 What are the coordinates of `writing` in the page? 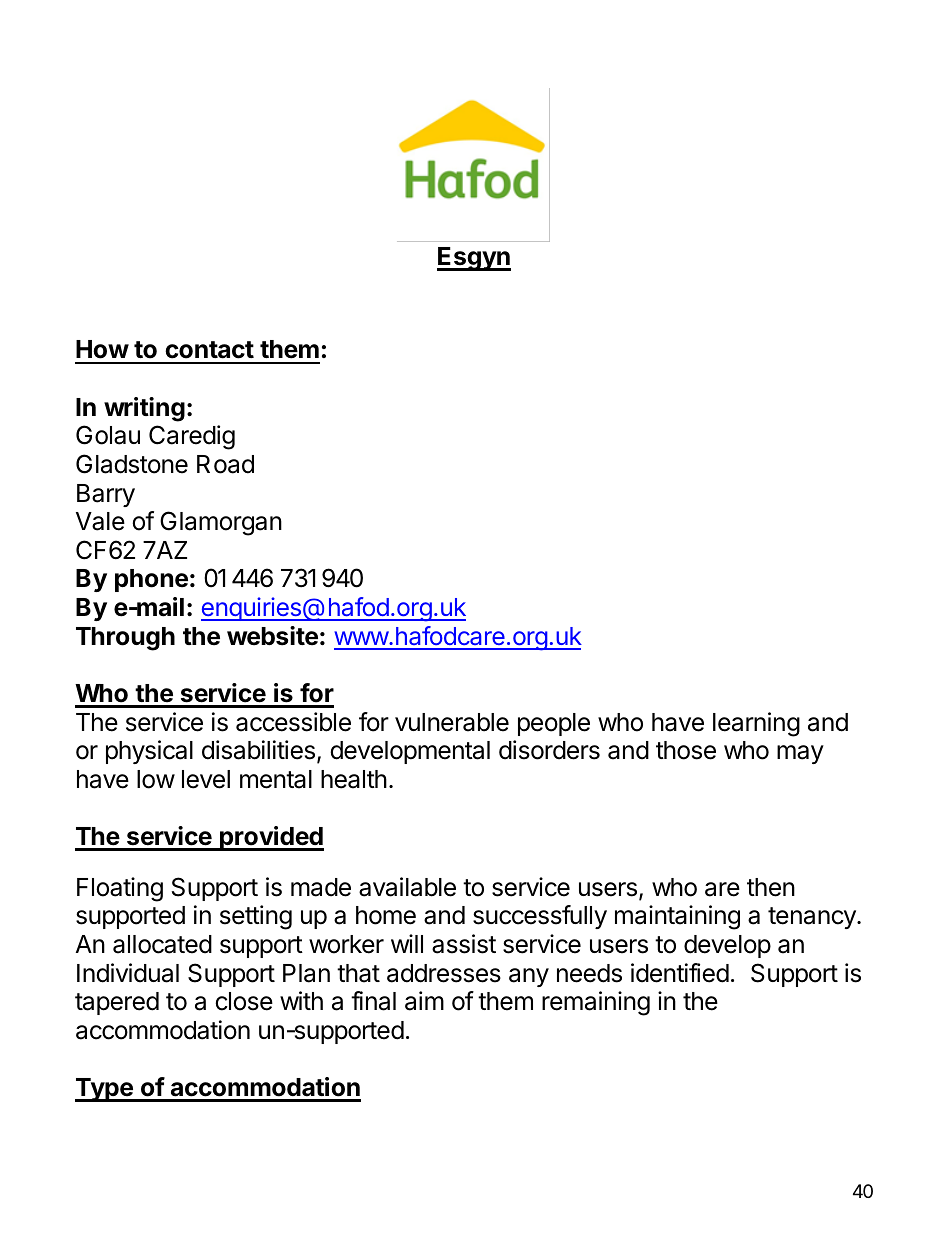 It's located at (144, 409).
